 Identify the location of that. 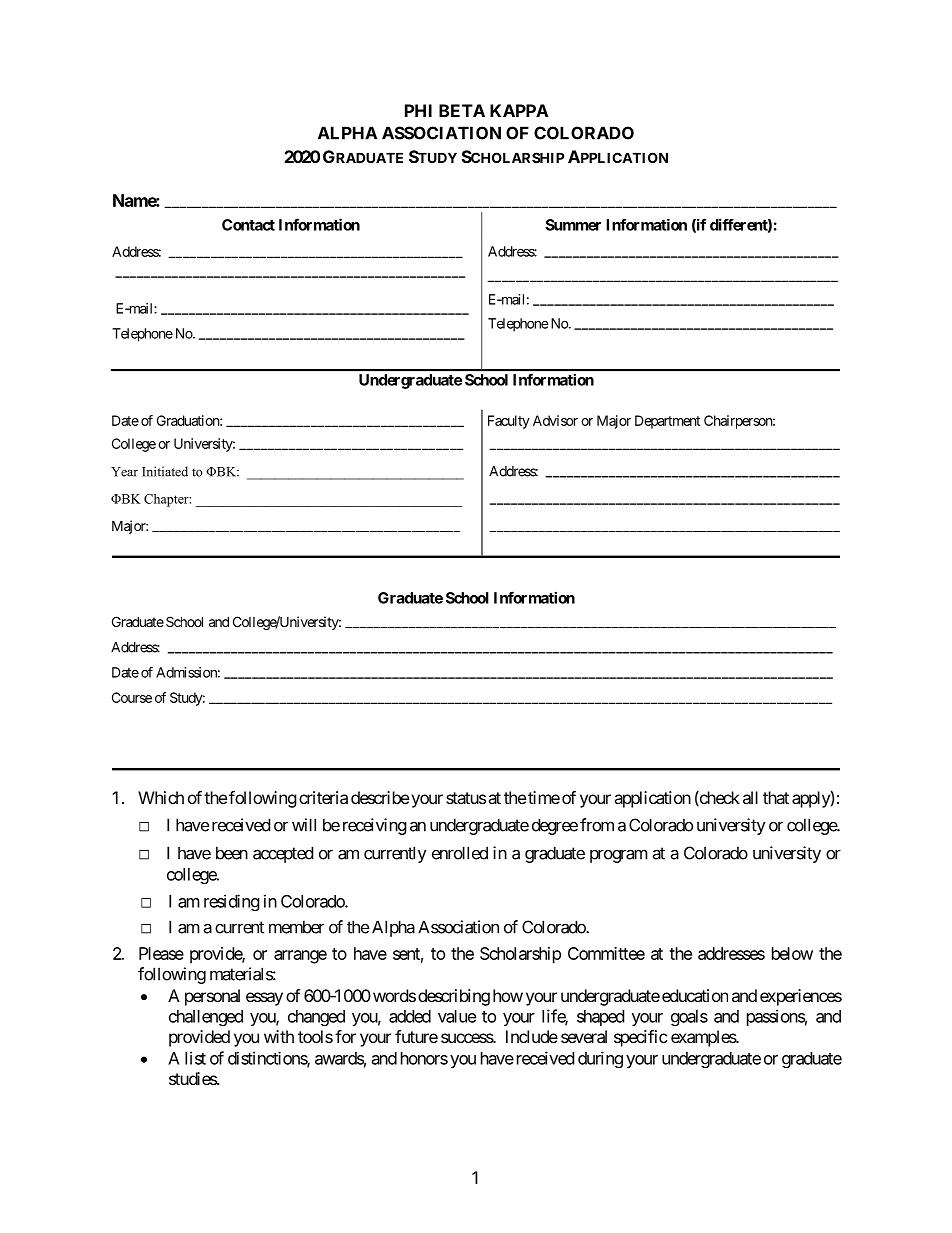
(776, 797).
